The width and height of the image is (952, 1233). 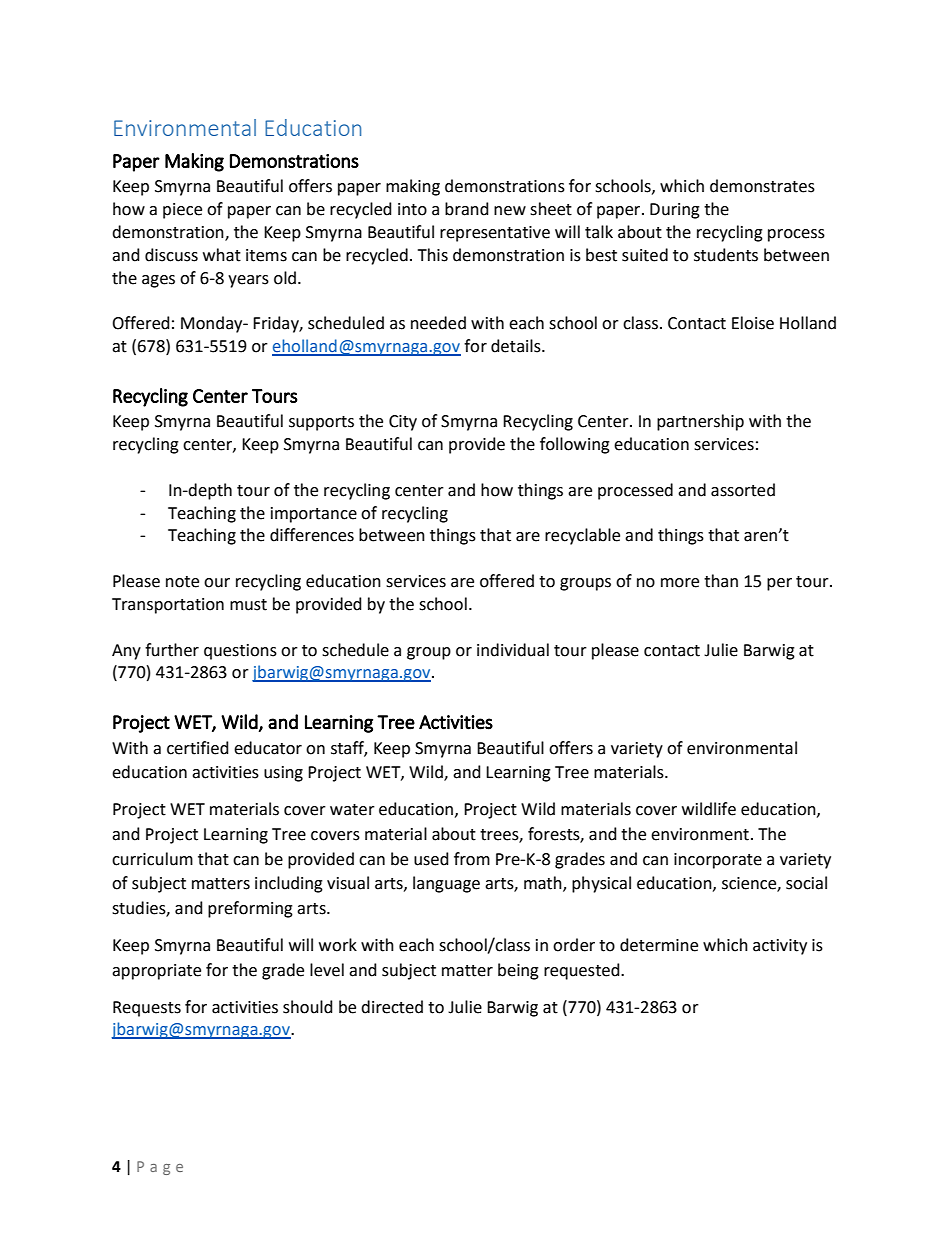 What do you see at coordinates (513, 650) in the image?
I see `individual` at bounding box center [513, 650].
